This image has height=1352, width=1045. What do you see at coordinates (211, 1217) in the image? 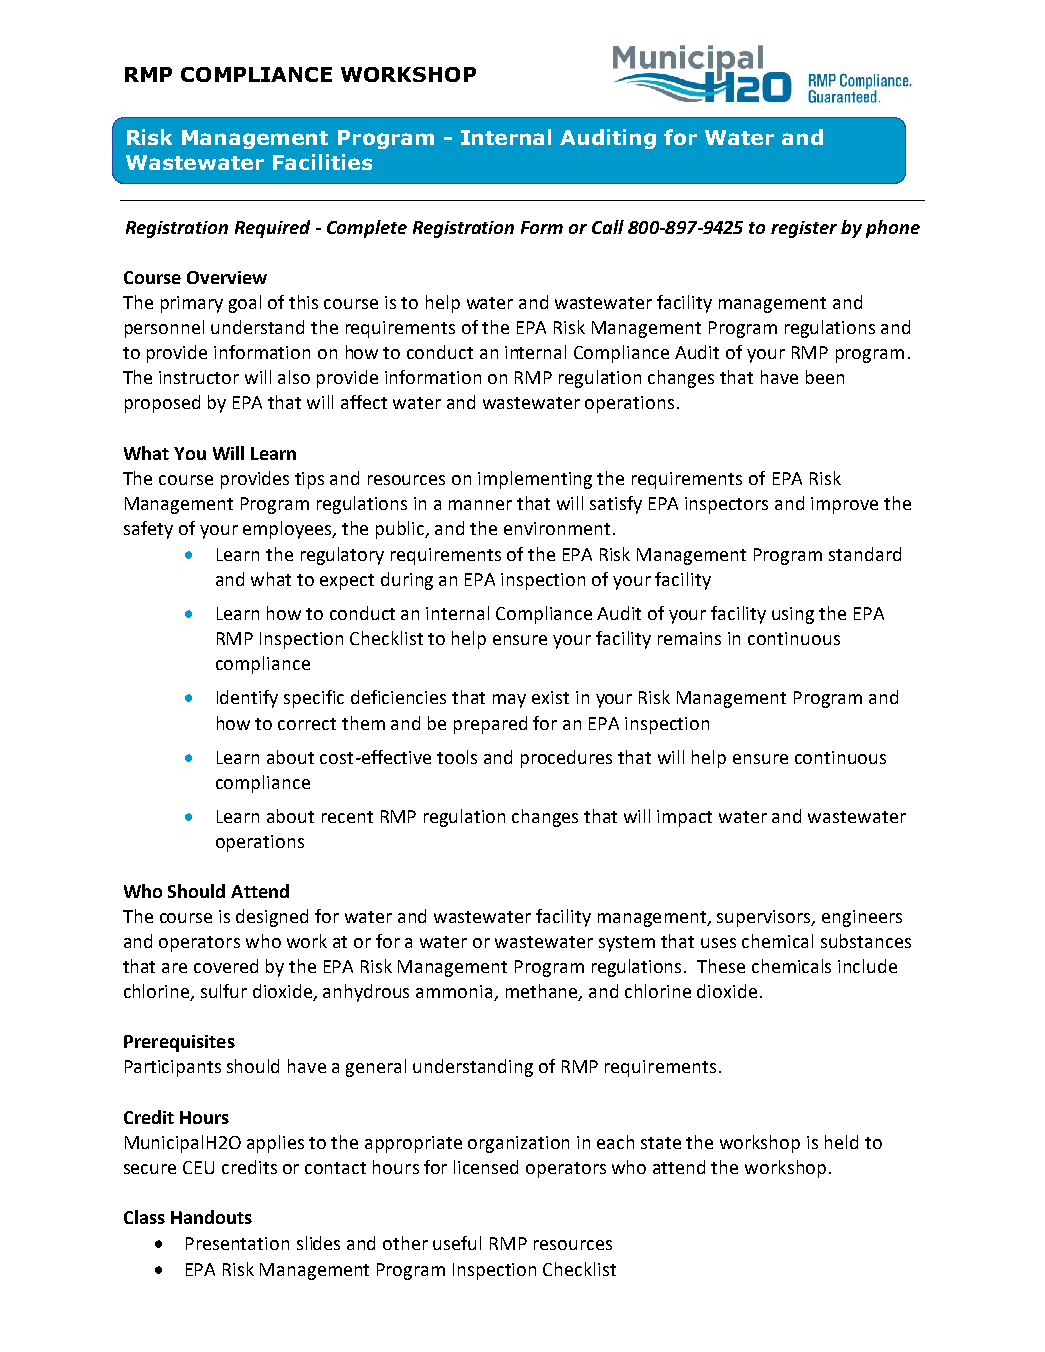
I see `Handouts` at bounding box center [211, 1217].
